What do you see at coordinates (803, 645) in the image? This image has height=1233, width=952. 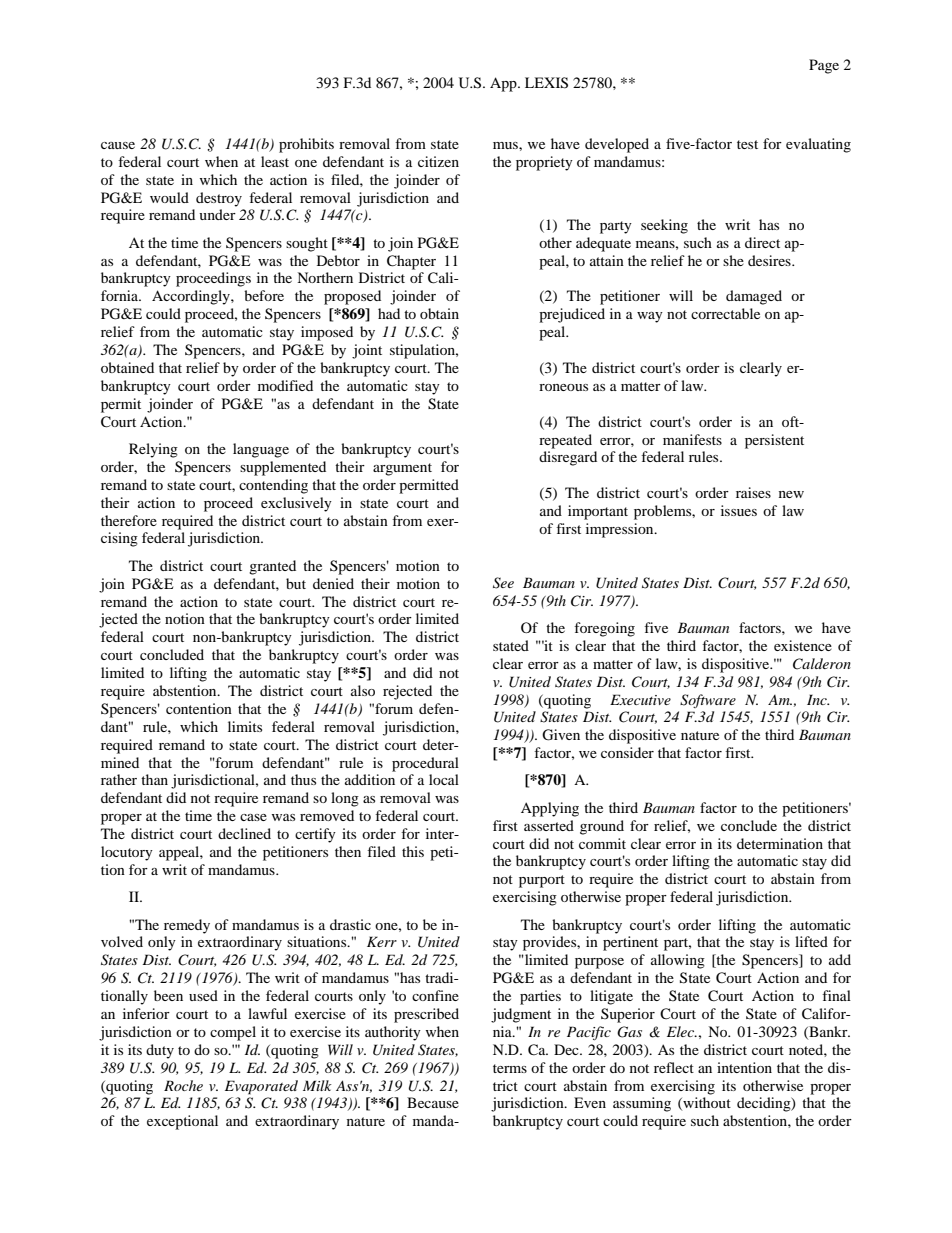 I see `existence` at bounding box center [803, 645].
